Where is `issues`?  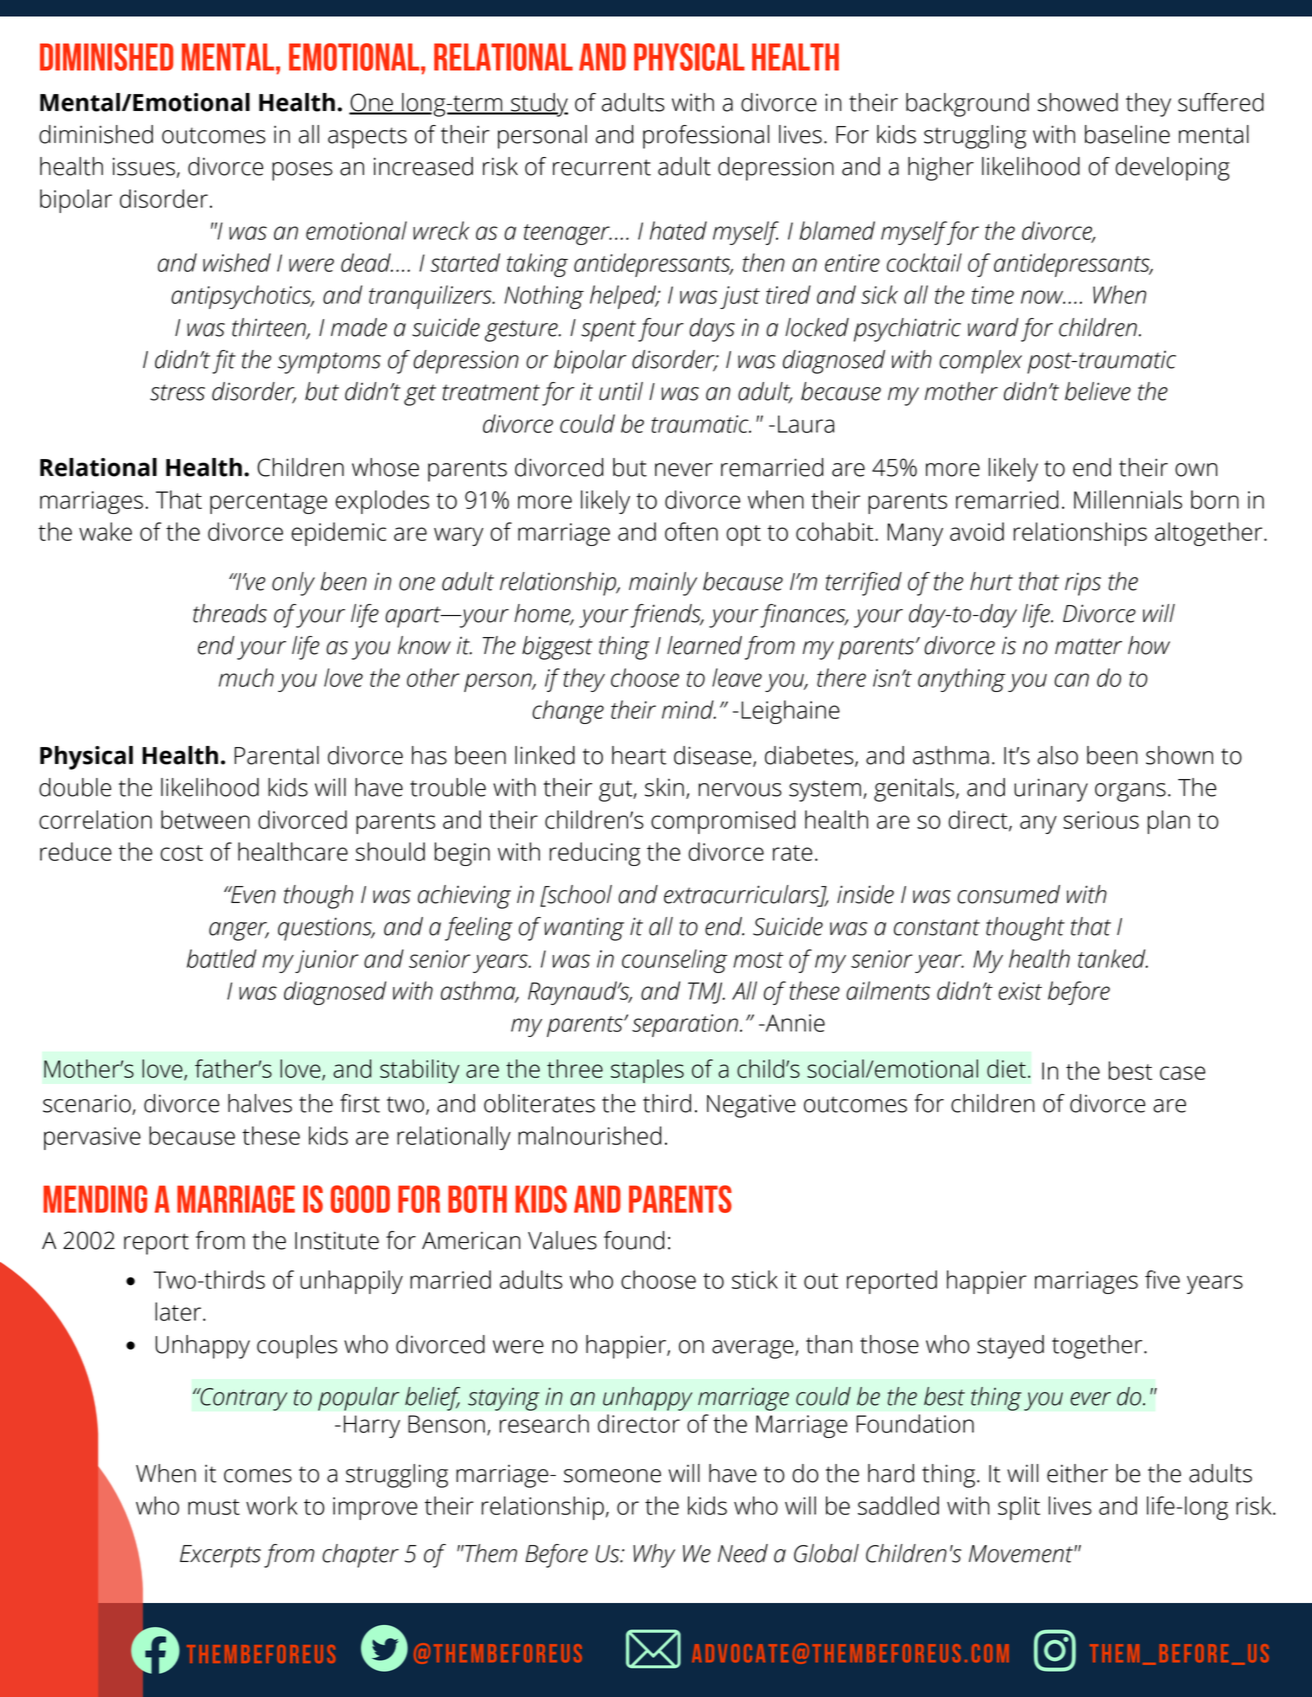
issues is located at coordinates (144, 166).
